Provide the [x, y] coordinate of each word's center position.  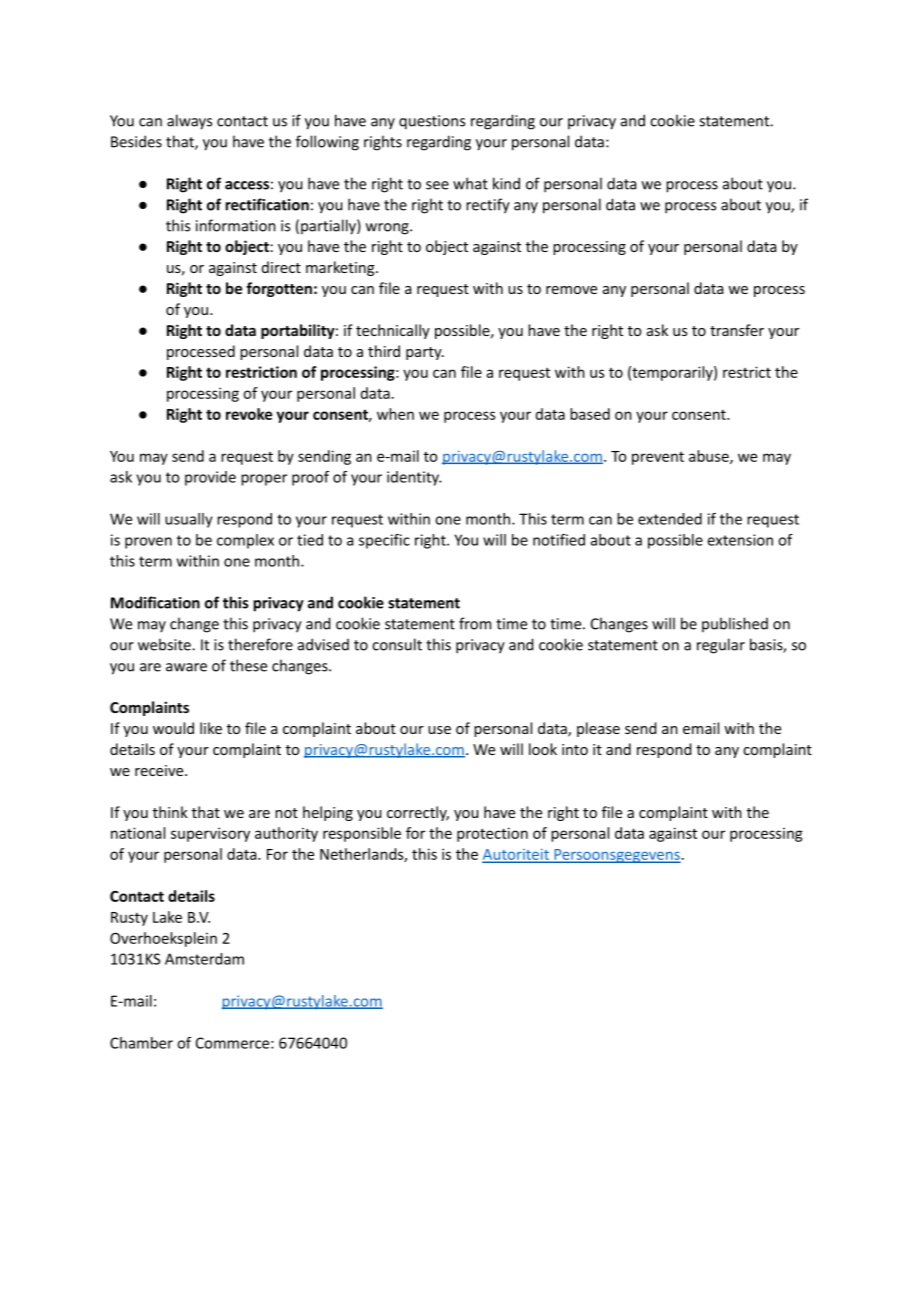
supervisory [210, 834]
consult [397, 644]
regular [721, 646]
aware [186, 667]
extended [670, 519]
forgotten [279, 289]
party [425, 353]
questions [432, 122]
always [189, 122]
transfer [737, 330]
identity [414, 478]
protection [492, 834]
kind [506, 183]
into [575, 749]
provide [210, 478]
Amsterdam [204, 959]
